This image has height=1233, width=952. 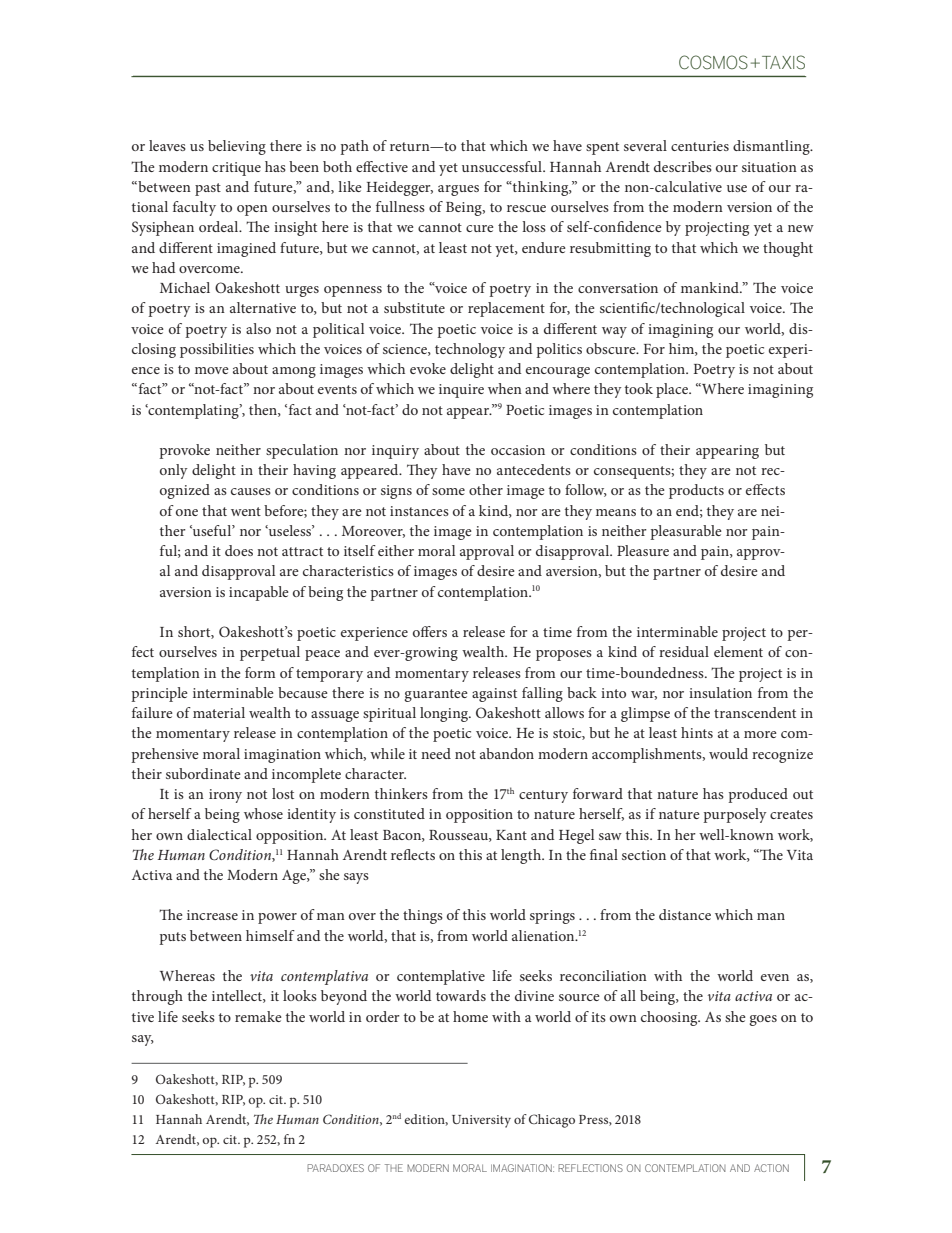 I want to click on unsuccessful, so click(x=503, y=166).
